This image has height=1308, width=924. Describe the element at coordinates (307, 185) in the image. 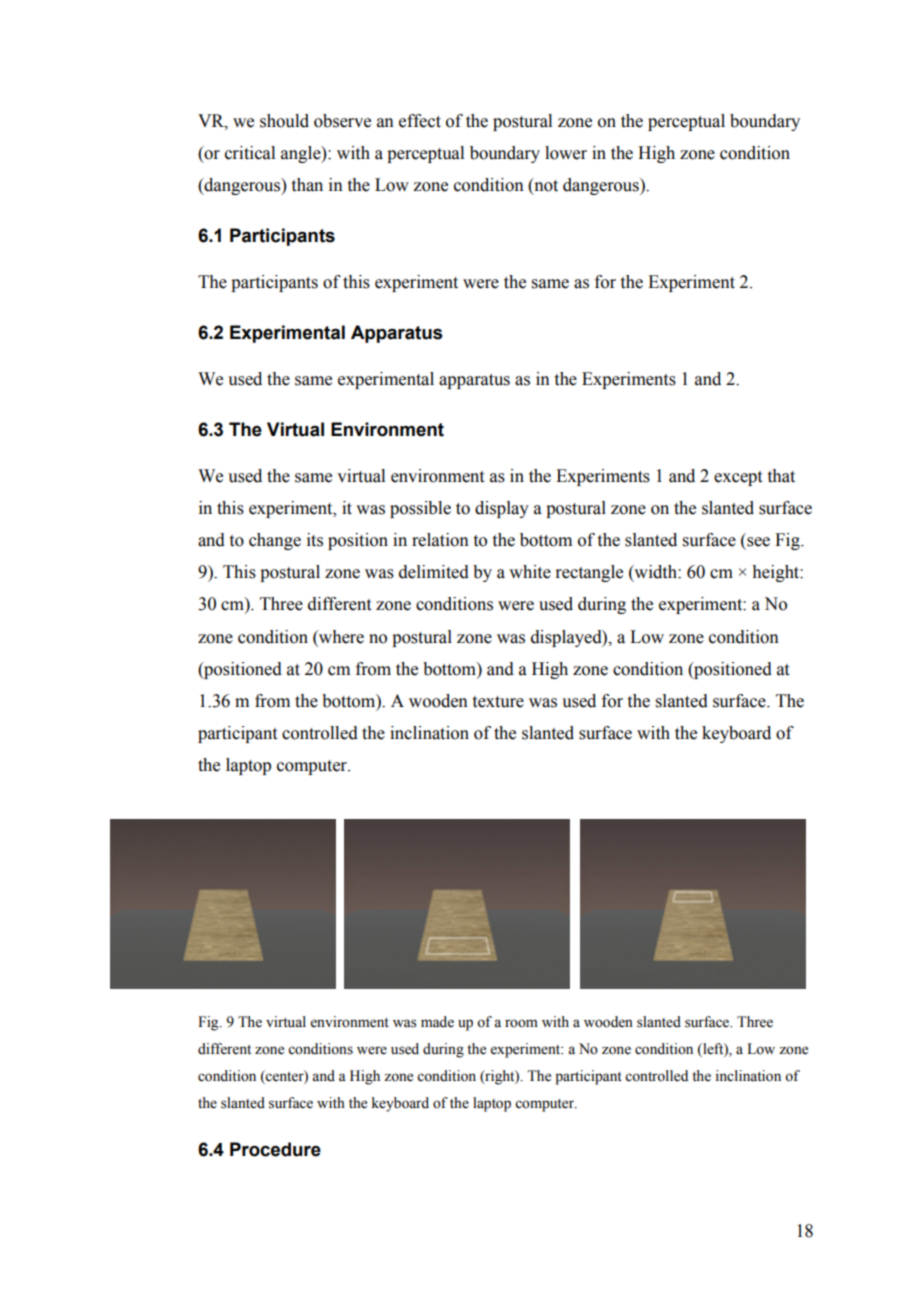

I see `than` at that location.
